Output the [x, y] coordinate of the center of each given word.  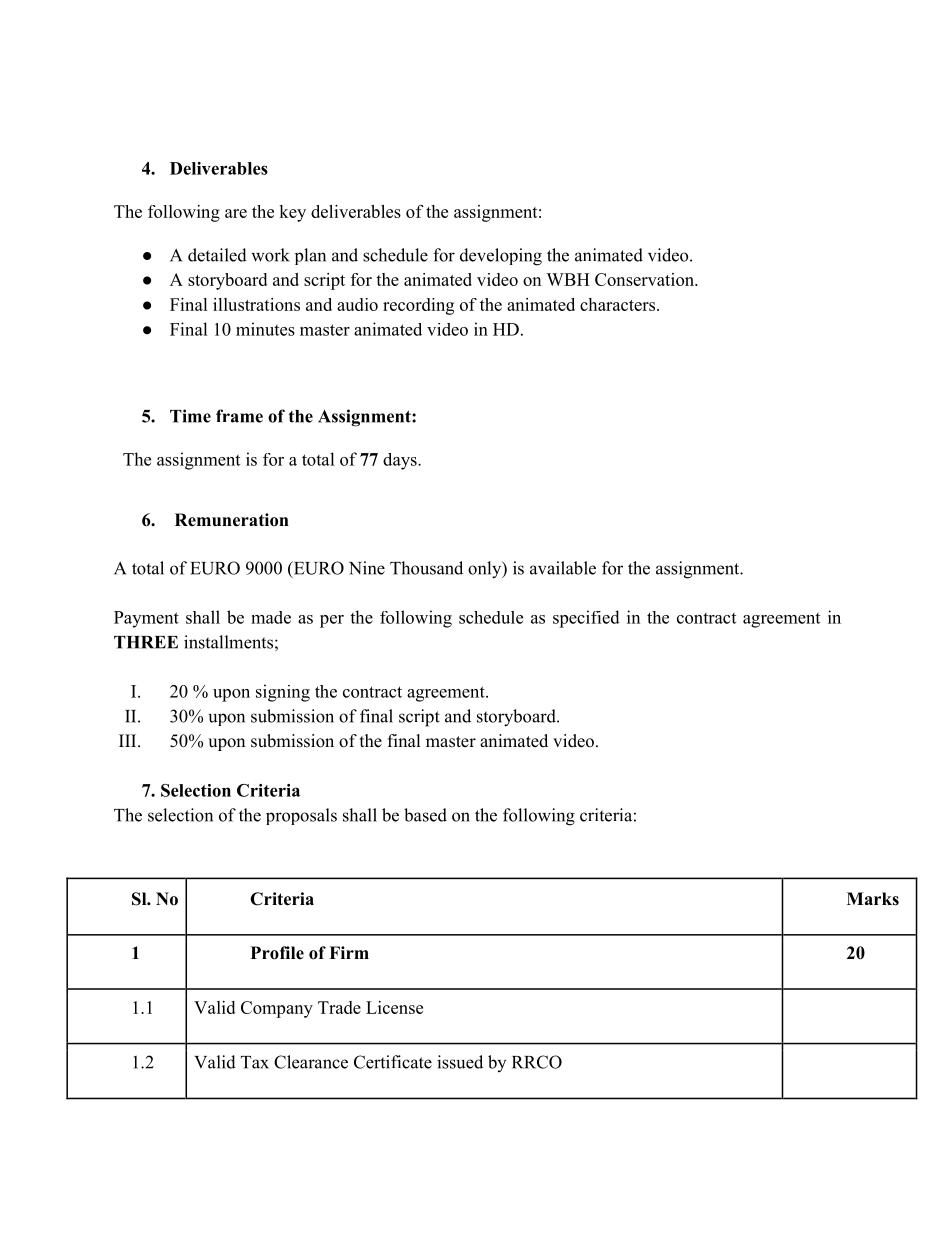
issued [460, 1062]
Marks [873, 899]
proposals [301, 816]
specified [586, 619]
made [271, 617]
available [563, 568]
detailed [217, 255]
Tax [255, 1062]
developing [501, 257]
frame [239, 416]
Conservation [645, 279]
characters [617, 304]
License [394, 1007]
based [425, 815]
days [401, 461]
